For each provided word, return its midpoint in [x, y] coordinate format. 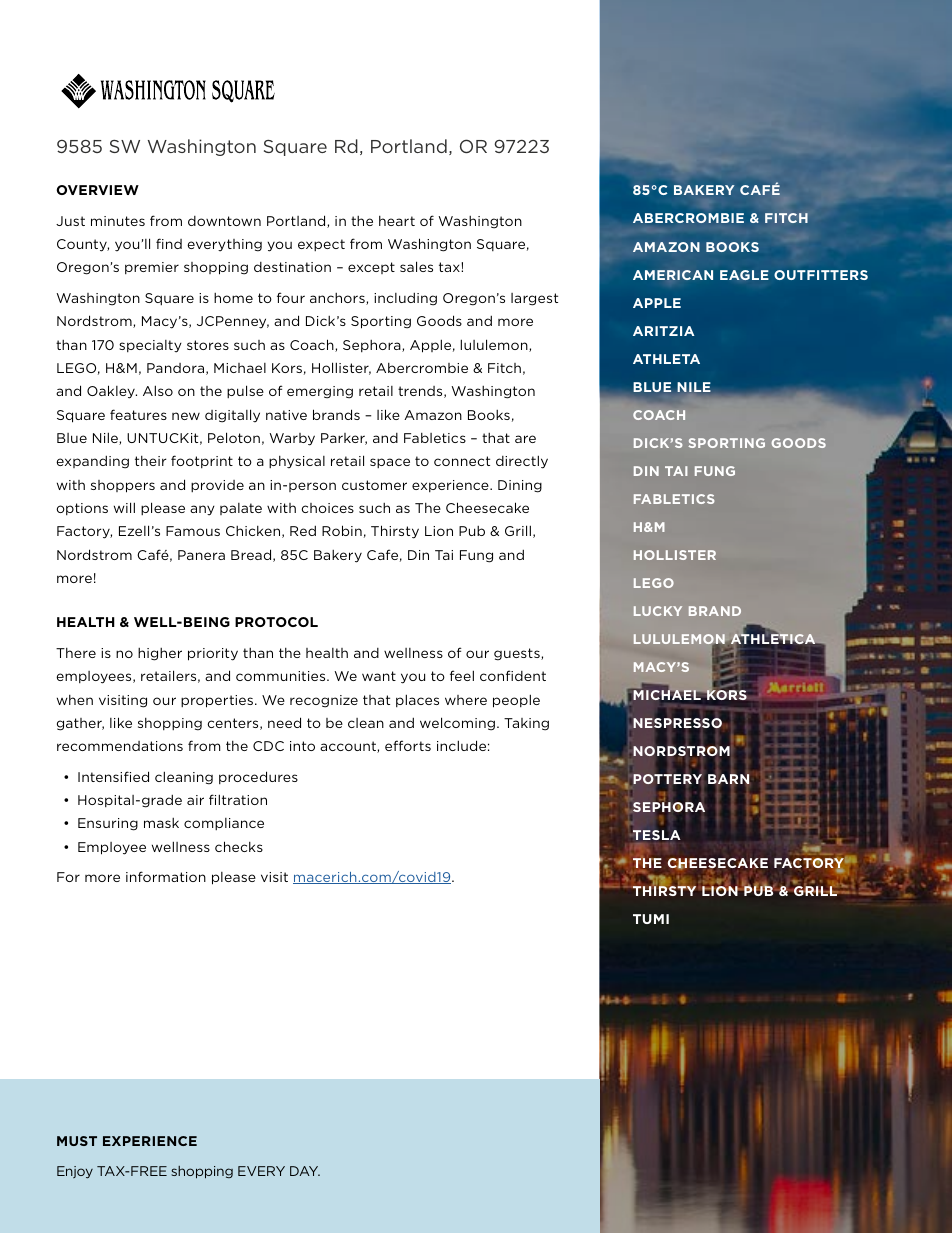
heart [397, 221]
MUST [77, 1141]
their [150, 461]
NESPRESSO [676, 723]
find [169, 243]
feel [462, 675]
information [166, 876]
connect [462, 461]
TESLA [656, 835]
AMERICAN [673, 275]
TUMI [651, 919]
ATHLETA [666, 359]
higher [160, 654]
